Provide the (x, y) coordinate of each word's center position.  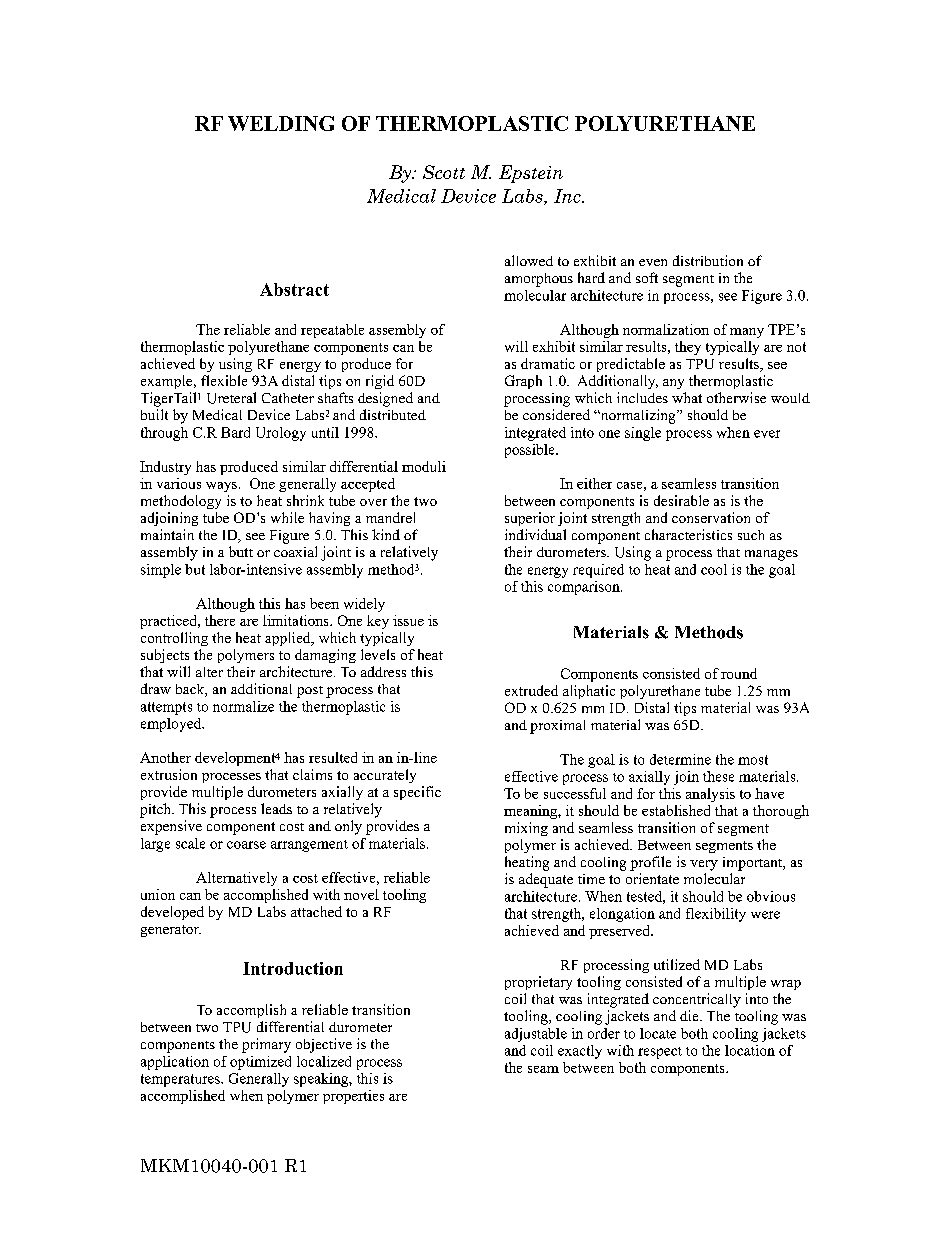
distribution (708, 260)
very (704, 865)
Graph (523, 382)
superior (530, 519)
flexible (224, 380)
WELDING (281, 123)
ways (223, 487)
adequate (546, 880)
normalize (243, 706)
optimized (260, 1063)
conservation (711, 517)
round (739, 673)
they (688, 348)
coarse (246, 845)
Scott (444, 172)
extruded (531, 690)
